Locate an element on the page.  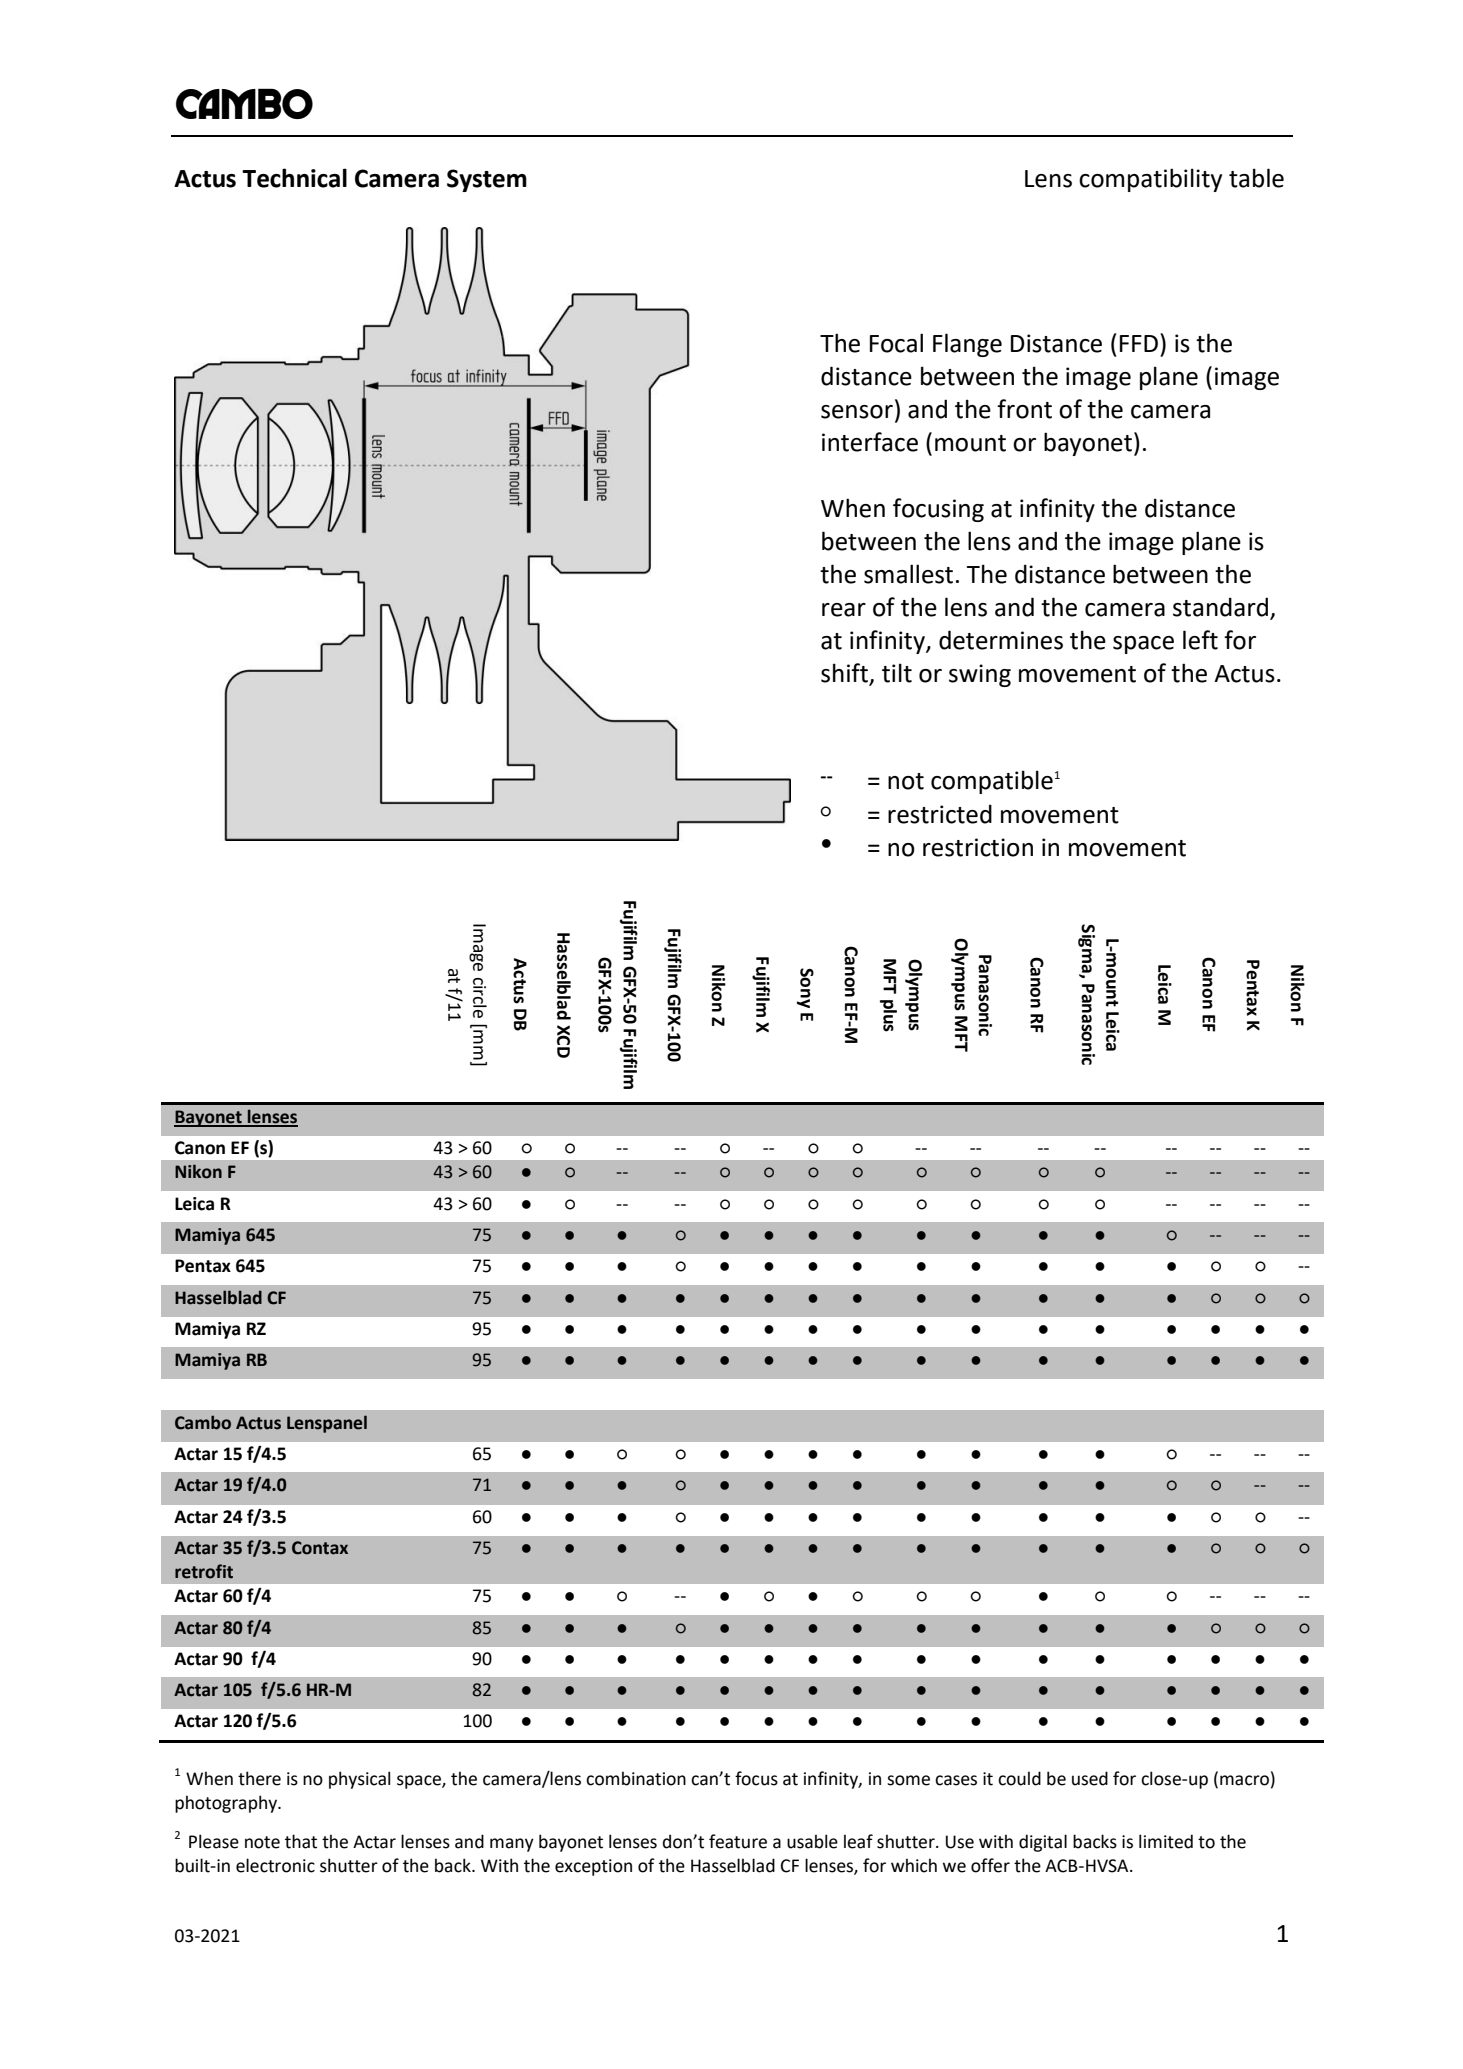
Technical is located at coordinates (294, 178).
